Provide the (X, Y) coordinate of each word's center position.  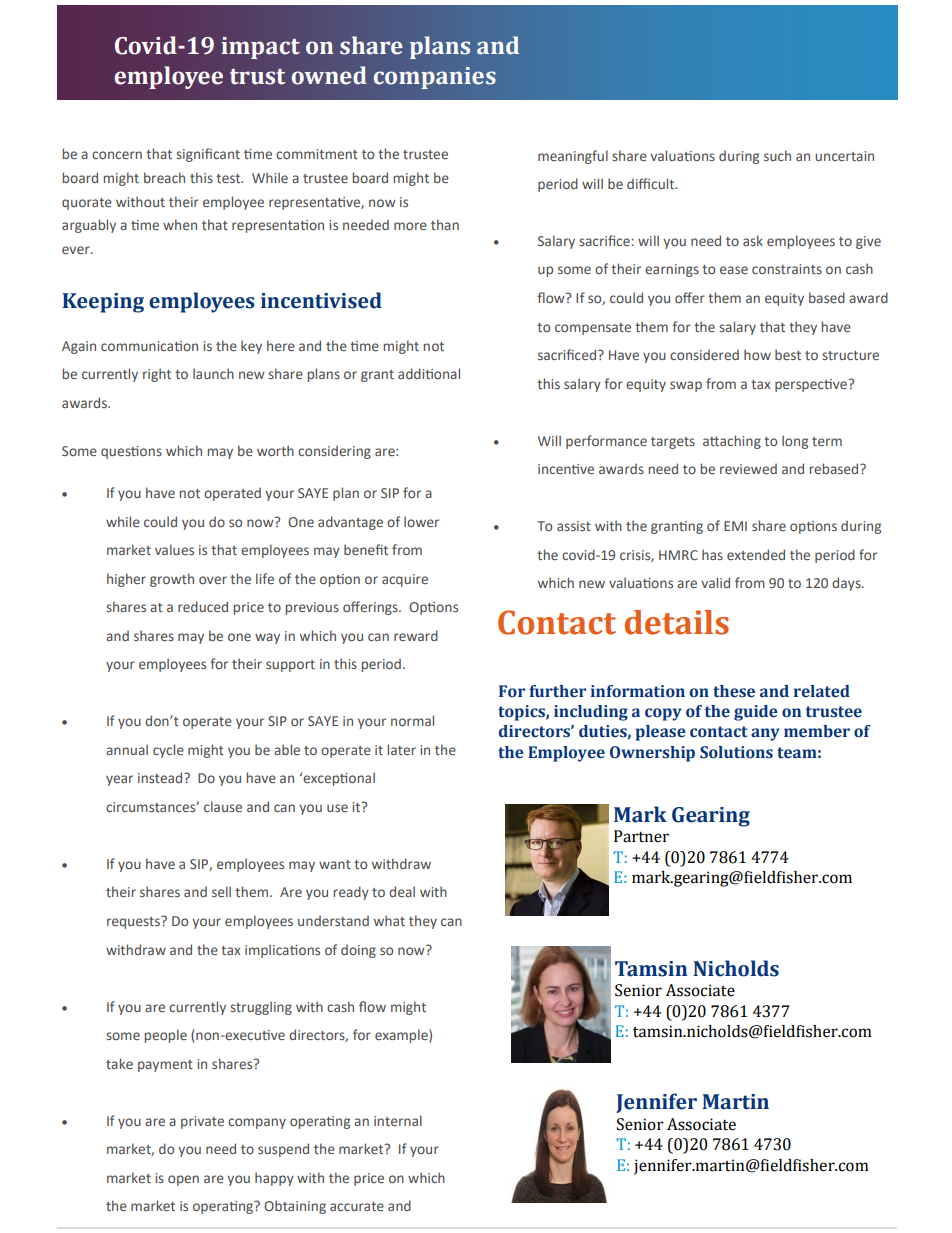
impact (260, 48)
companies (435, 78)
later (402, 749)
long (795, 442)
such (777, 155)
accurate (357, 1206)
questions (131, 452)
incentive (566, 469)
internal (398, 1120)
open (183, 1180)
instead (161, 777)
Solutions (736, 752)
